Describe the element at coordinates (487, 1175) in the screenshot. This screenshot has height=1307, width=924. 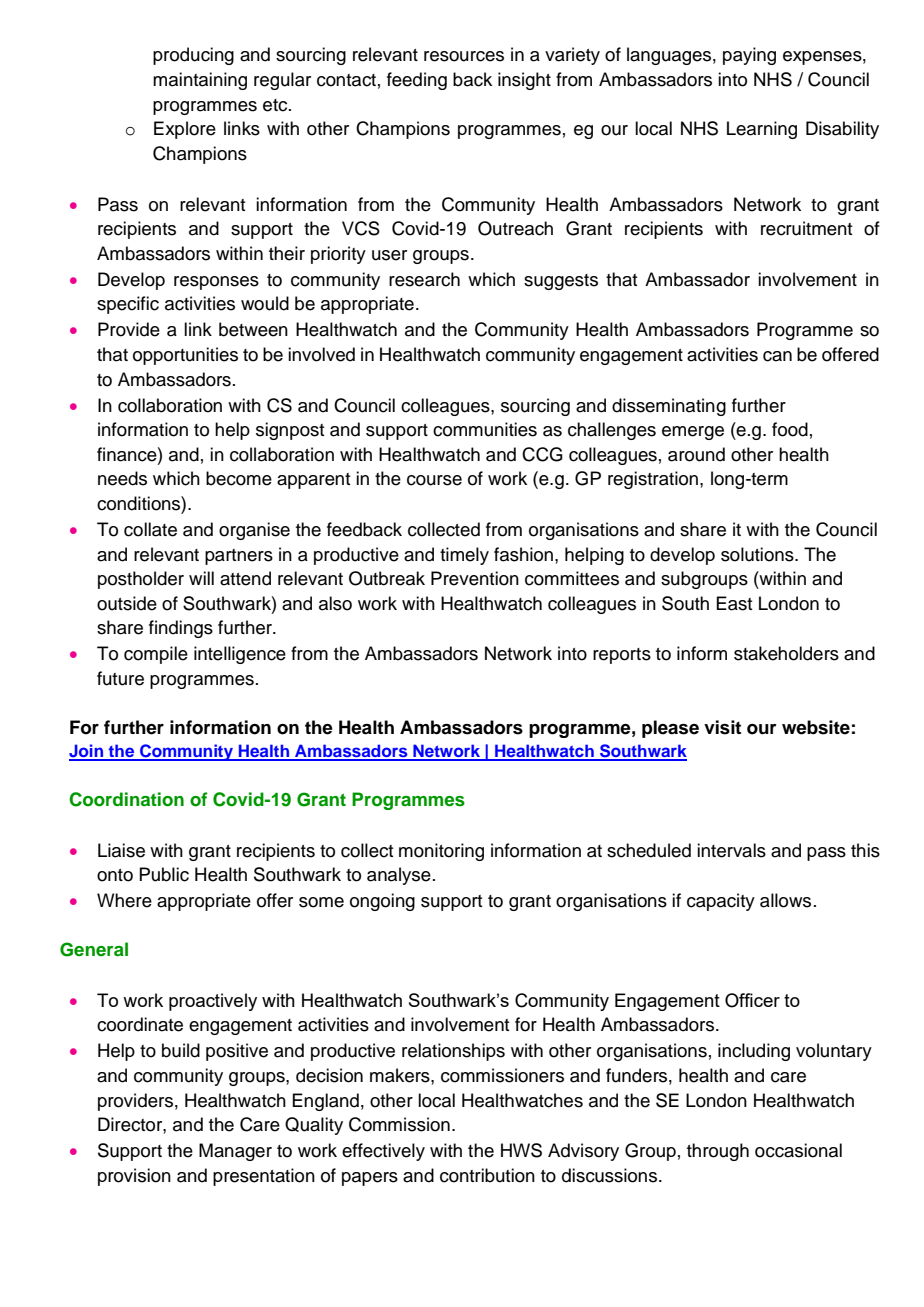
I see `contribution` at that location.
